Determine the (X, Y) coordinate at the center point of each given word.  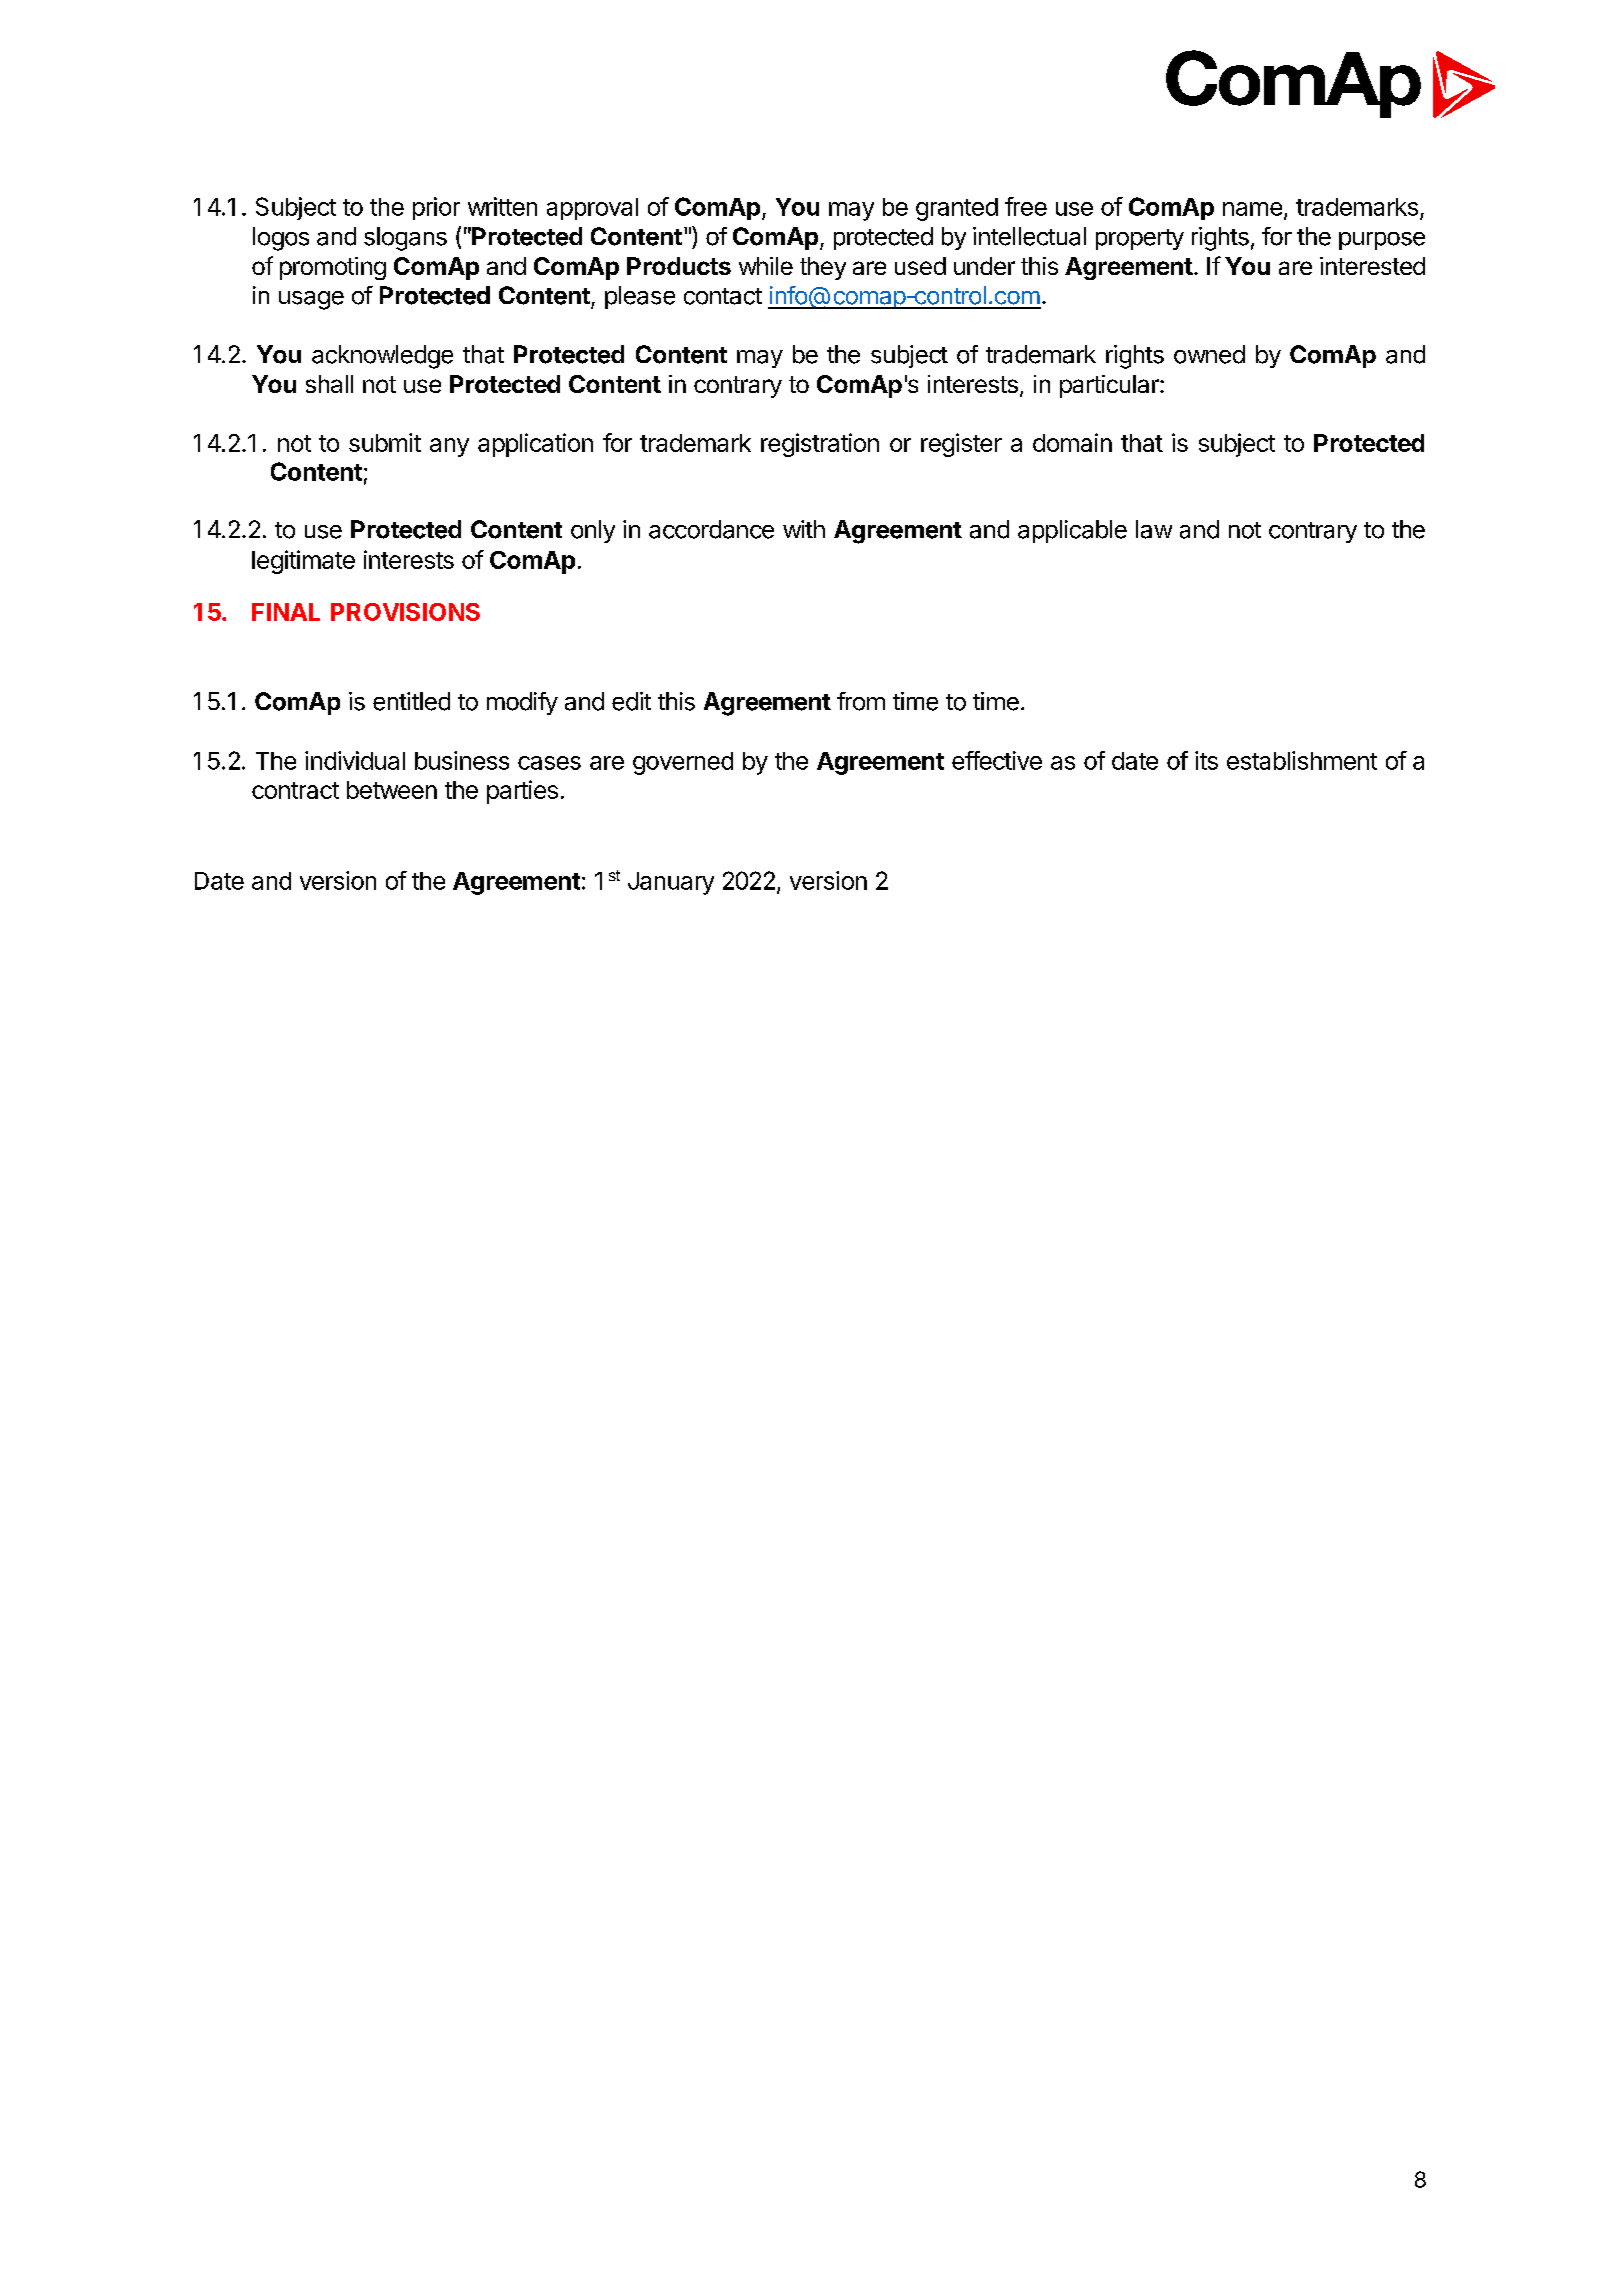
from (861, 701)
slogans (405, 239)
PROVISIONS (405, 612)
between (392, 790)
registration (820, 445)
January (671, 883)
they (823, 268)
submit (385, 442)
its (1206, 760)
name (1252, 209)
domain (1072, 442)
